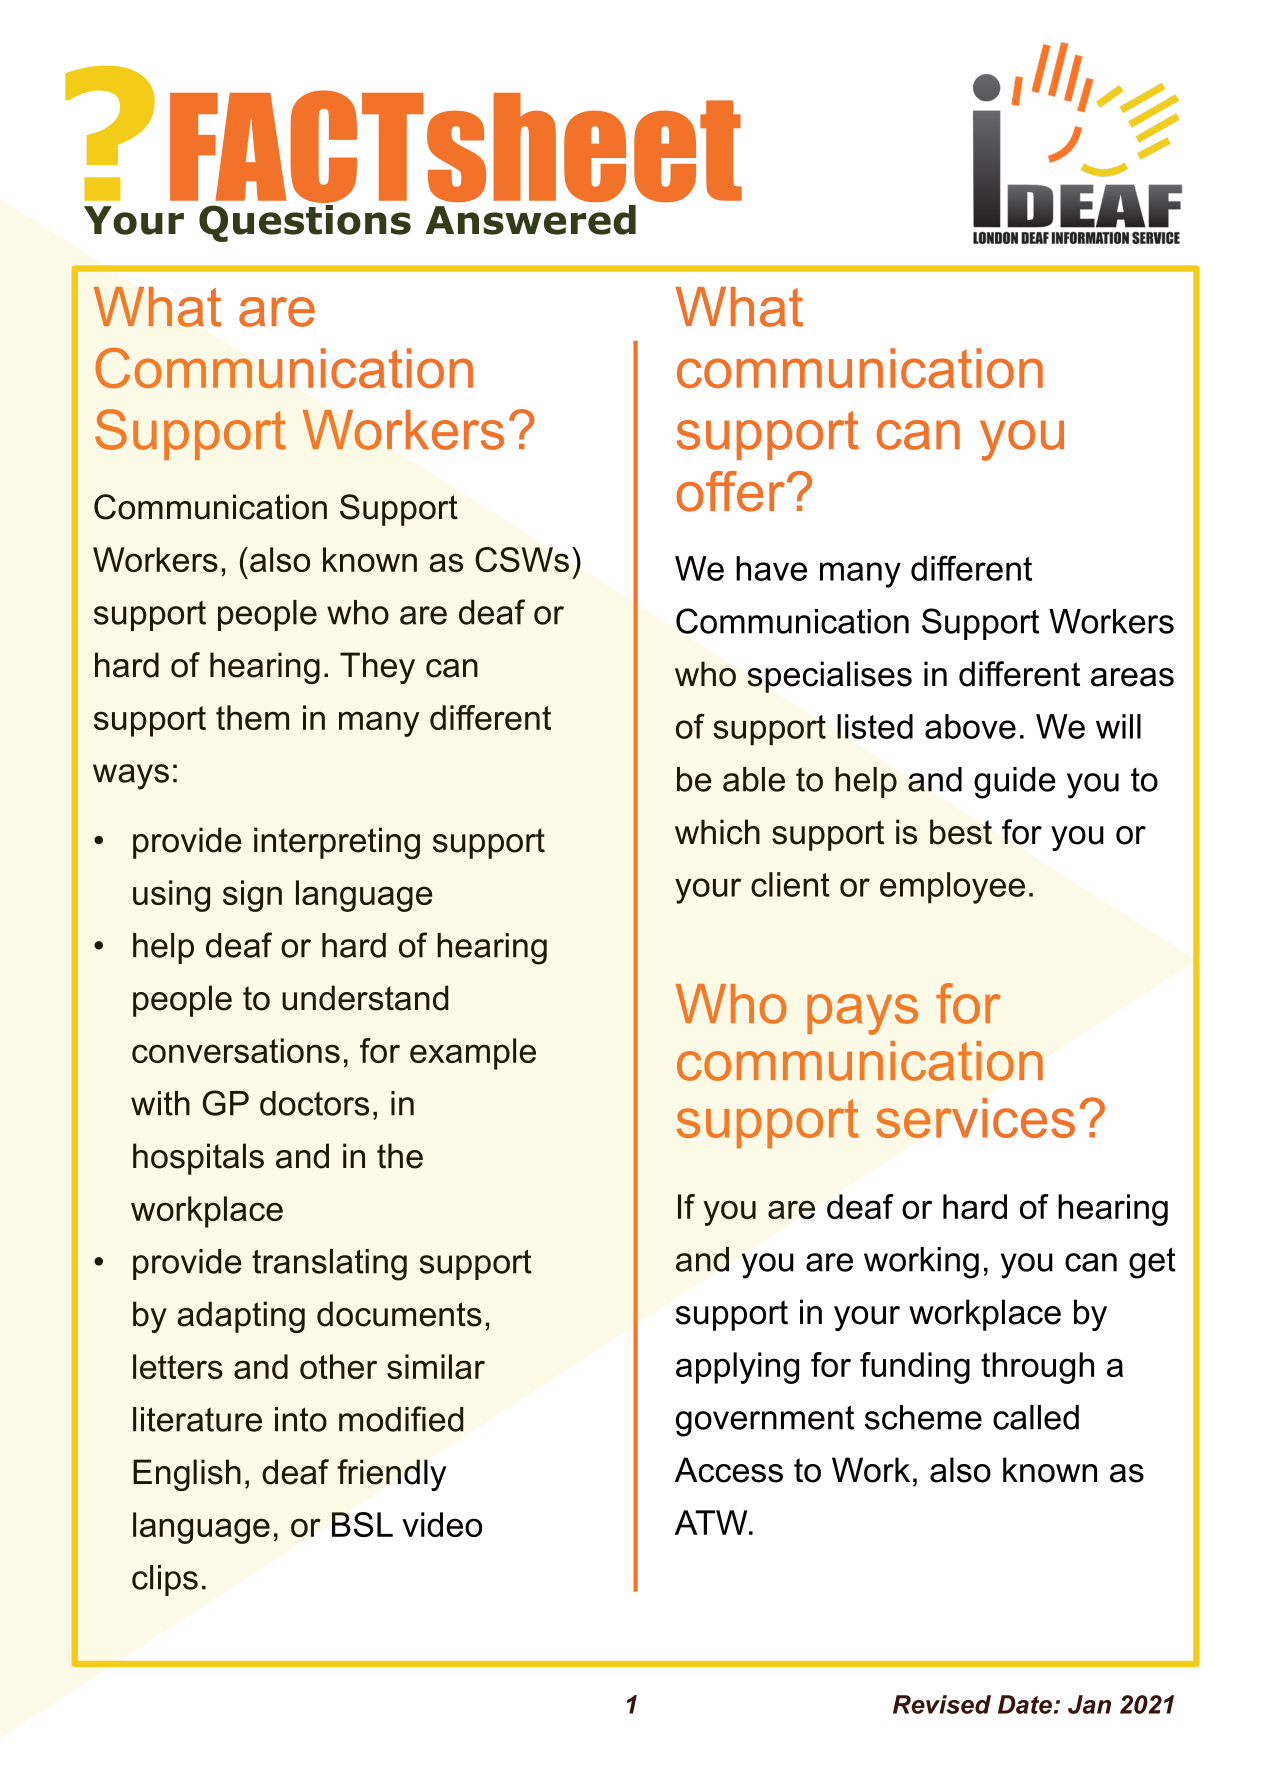 This page has width=1265, height=1789. What do you see at coordinates (305, 222) in the page?
I see `Questions` at bounding box center [305, 222].
